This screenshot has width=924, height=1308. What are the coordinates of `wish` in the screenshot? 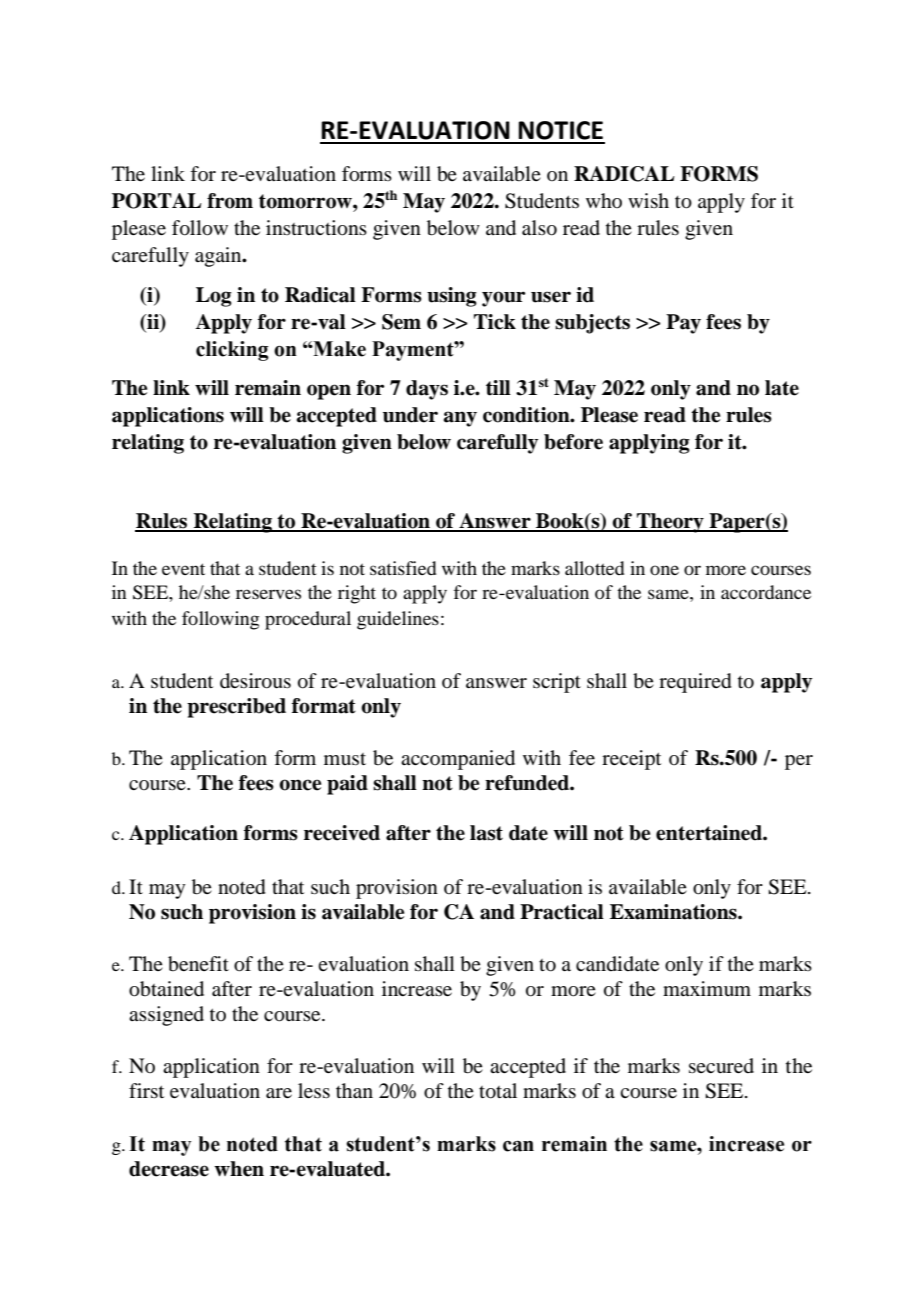 It's located at (648, 200).
